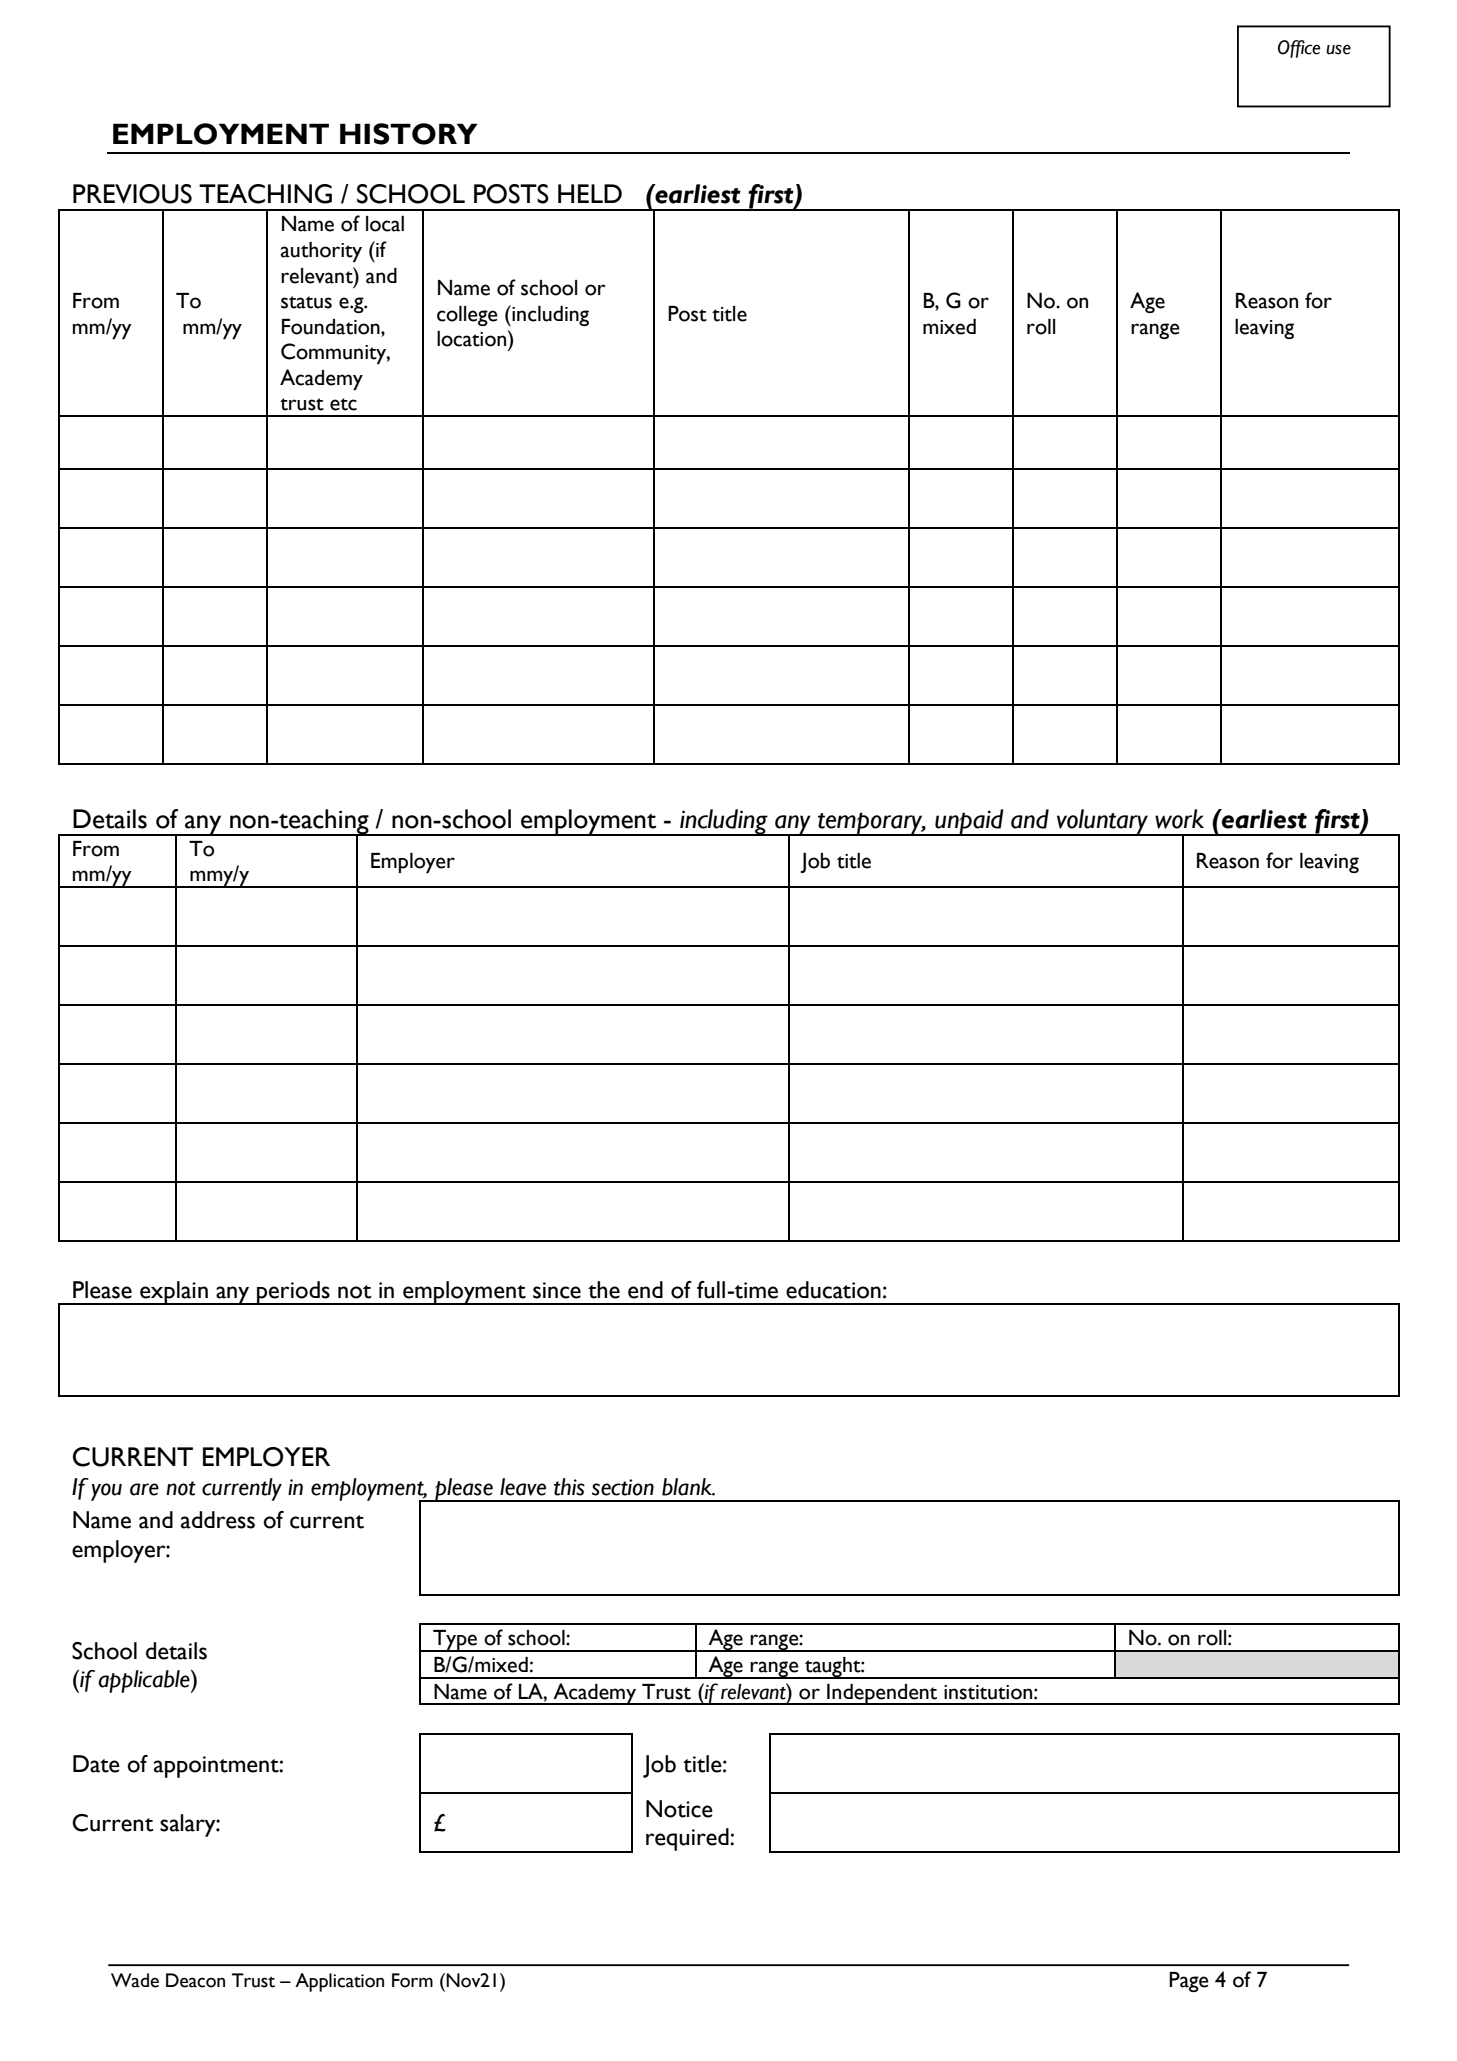 The image size is (1457, 2061). Describe the element at coordinates (1179, 819) in the screenshot. I see `work` at that location.
